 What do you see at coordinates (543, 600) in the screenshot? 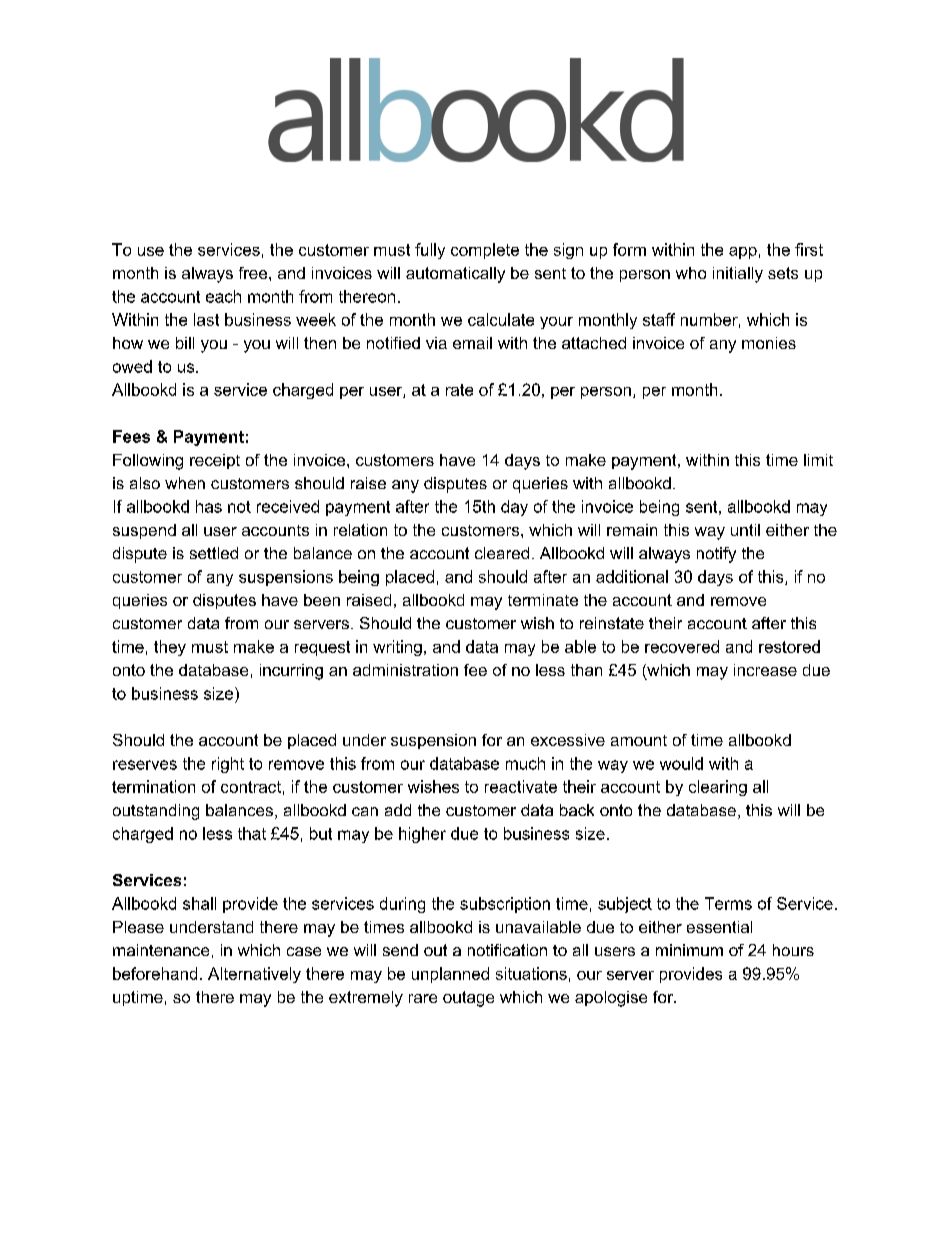
I see `terminate` at bounding box center [543, 600].
